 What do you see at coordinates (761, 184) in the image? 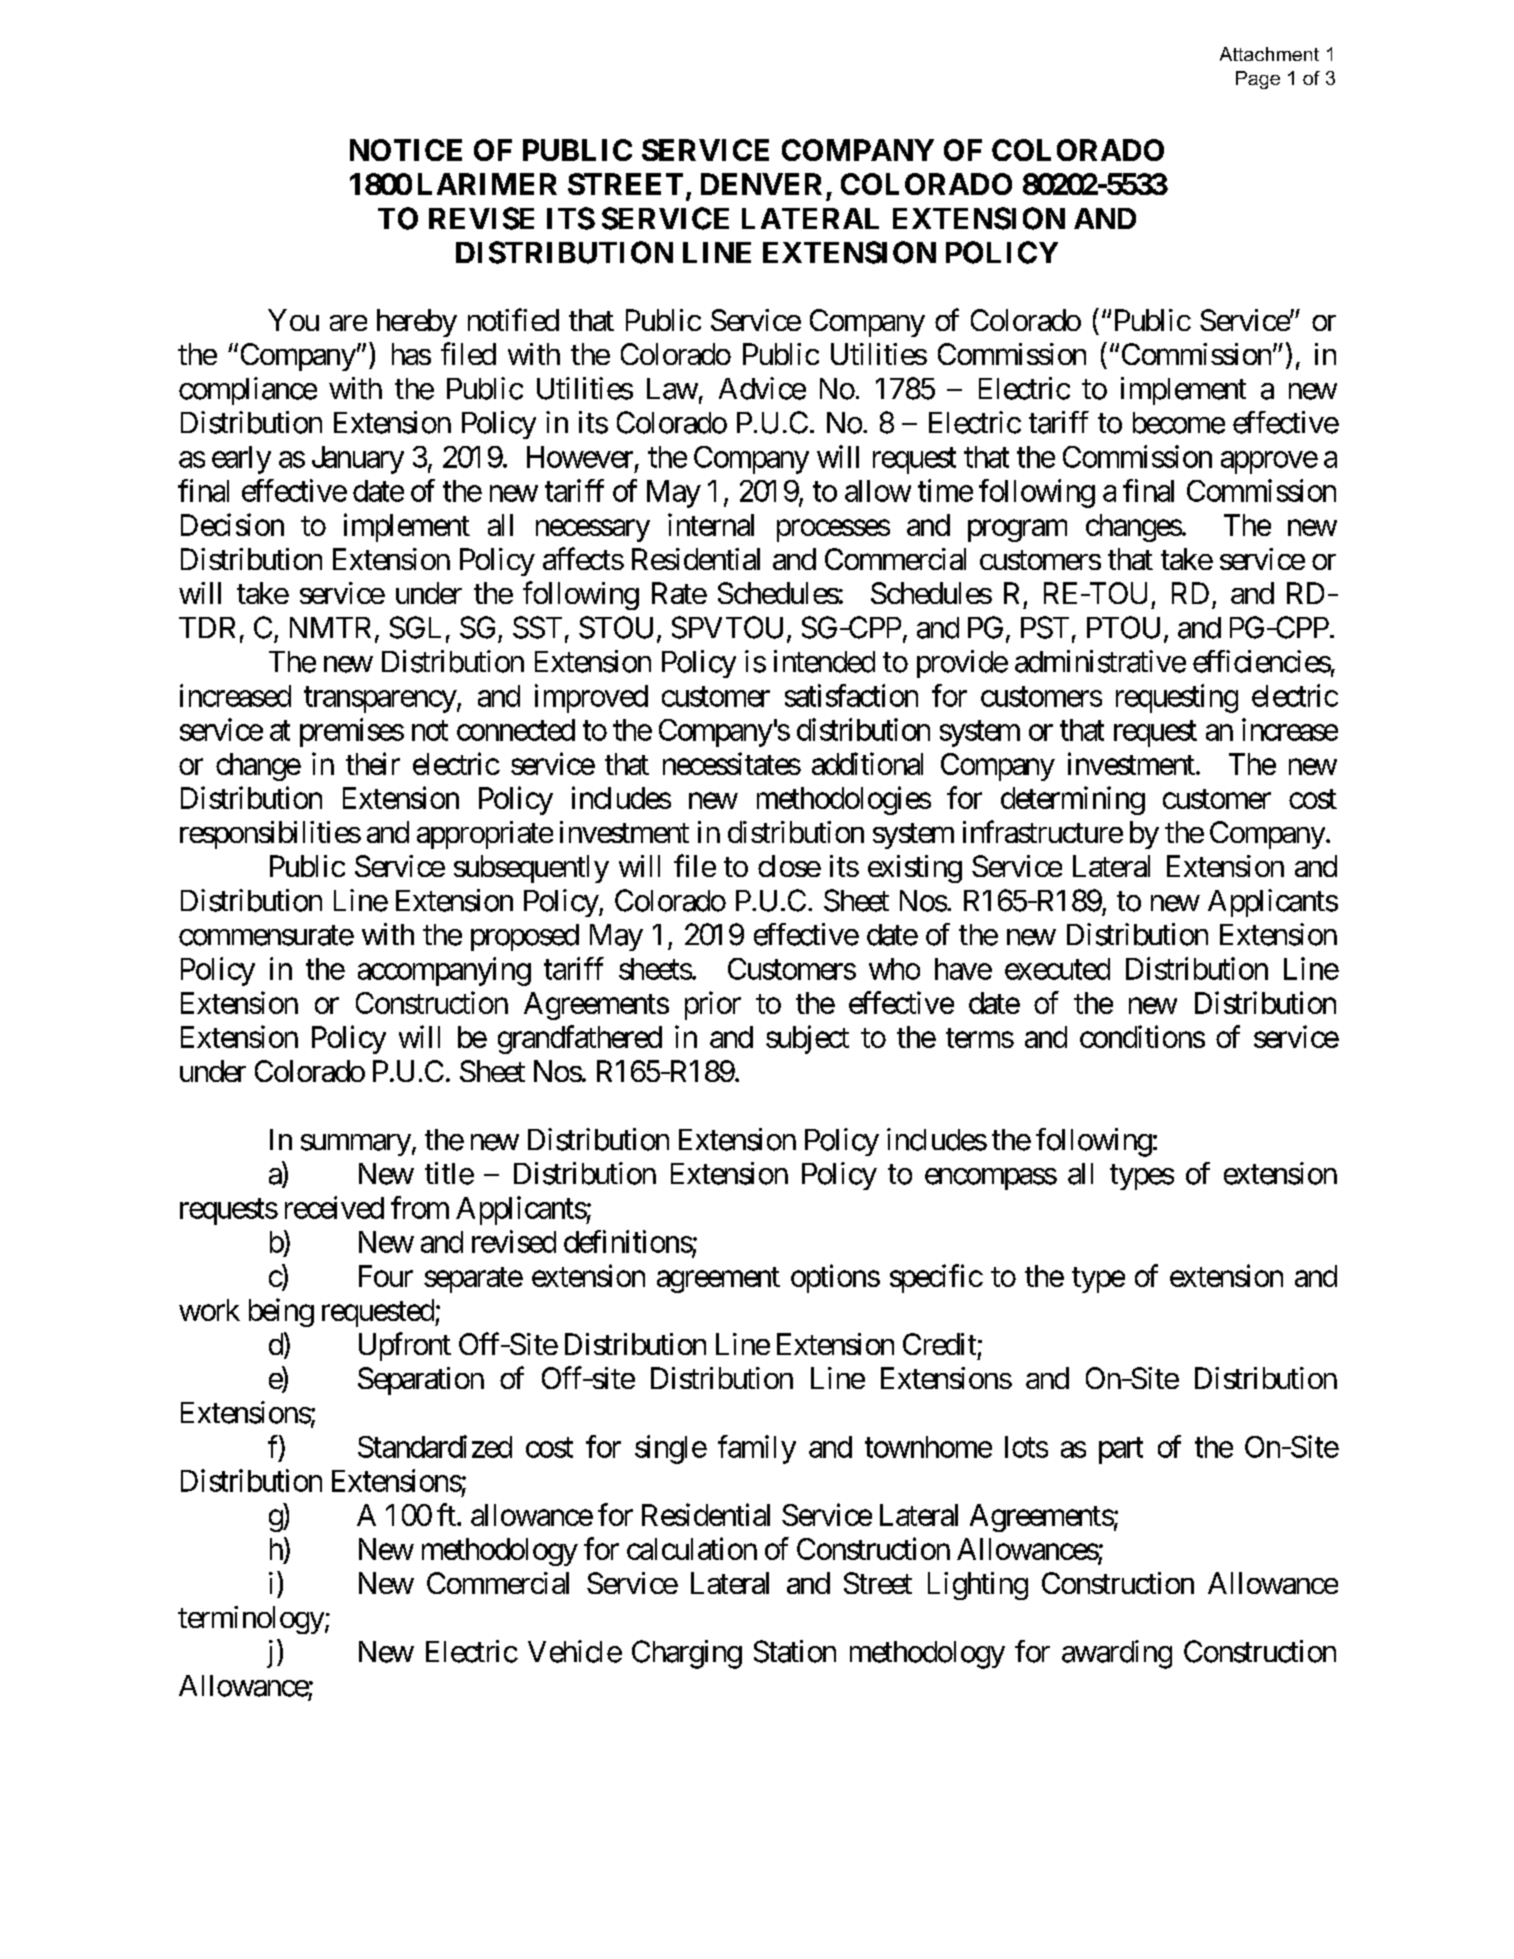
I see `DENVER` at bounding box center [761, 184].
